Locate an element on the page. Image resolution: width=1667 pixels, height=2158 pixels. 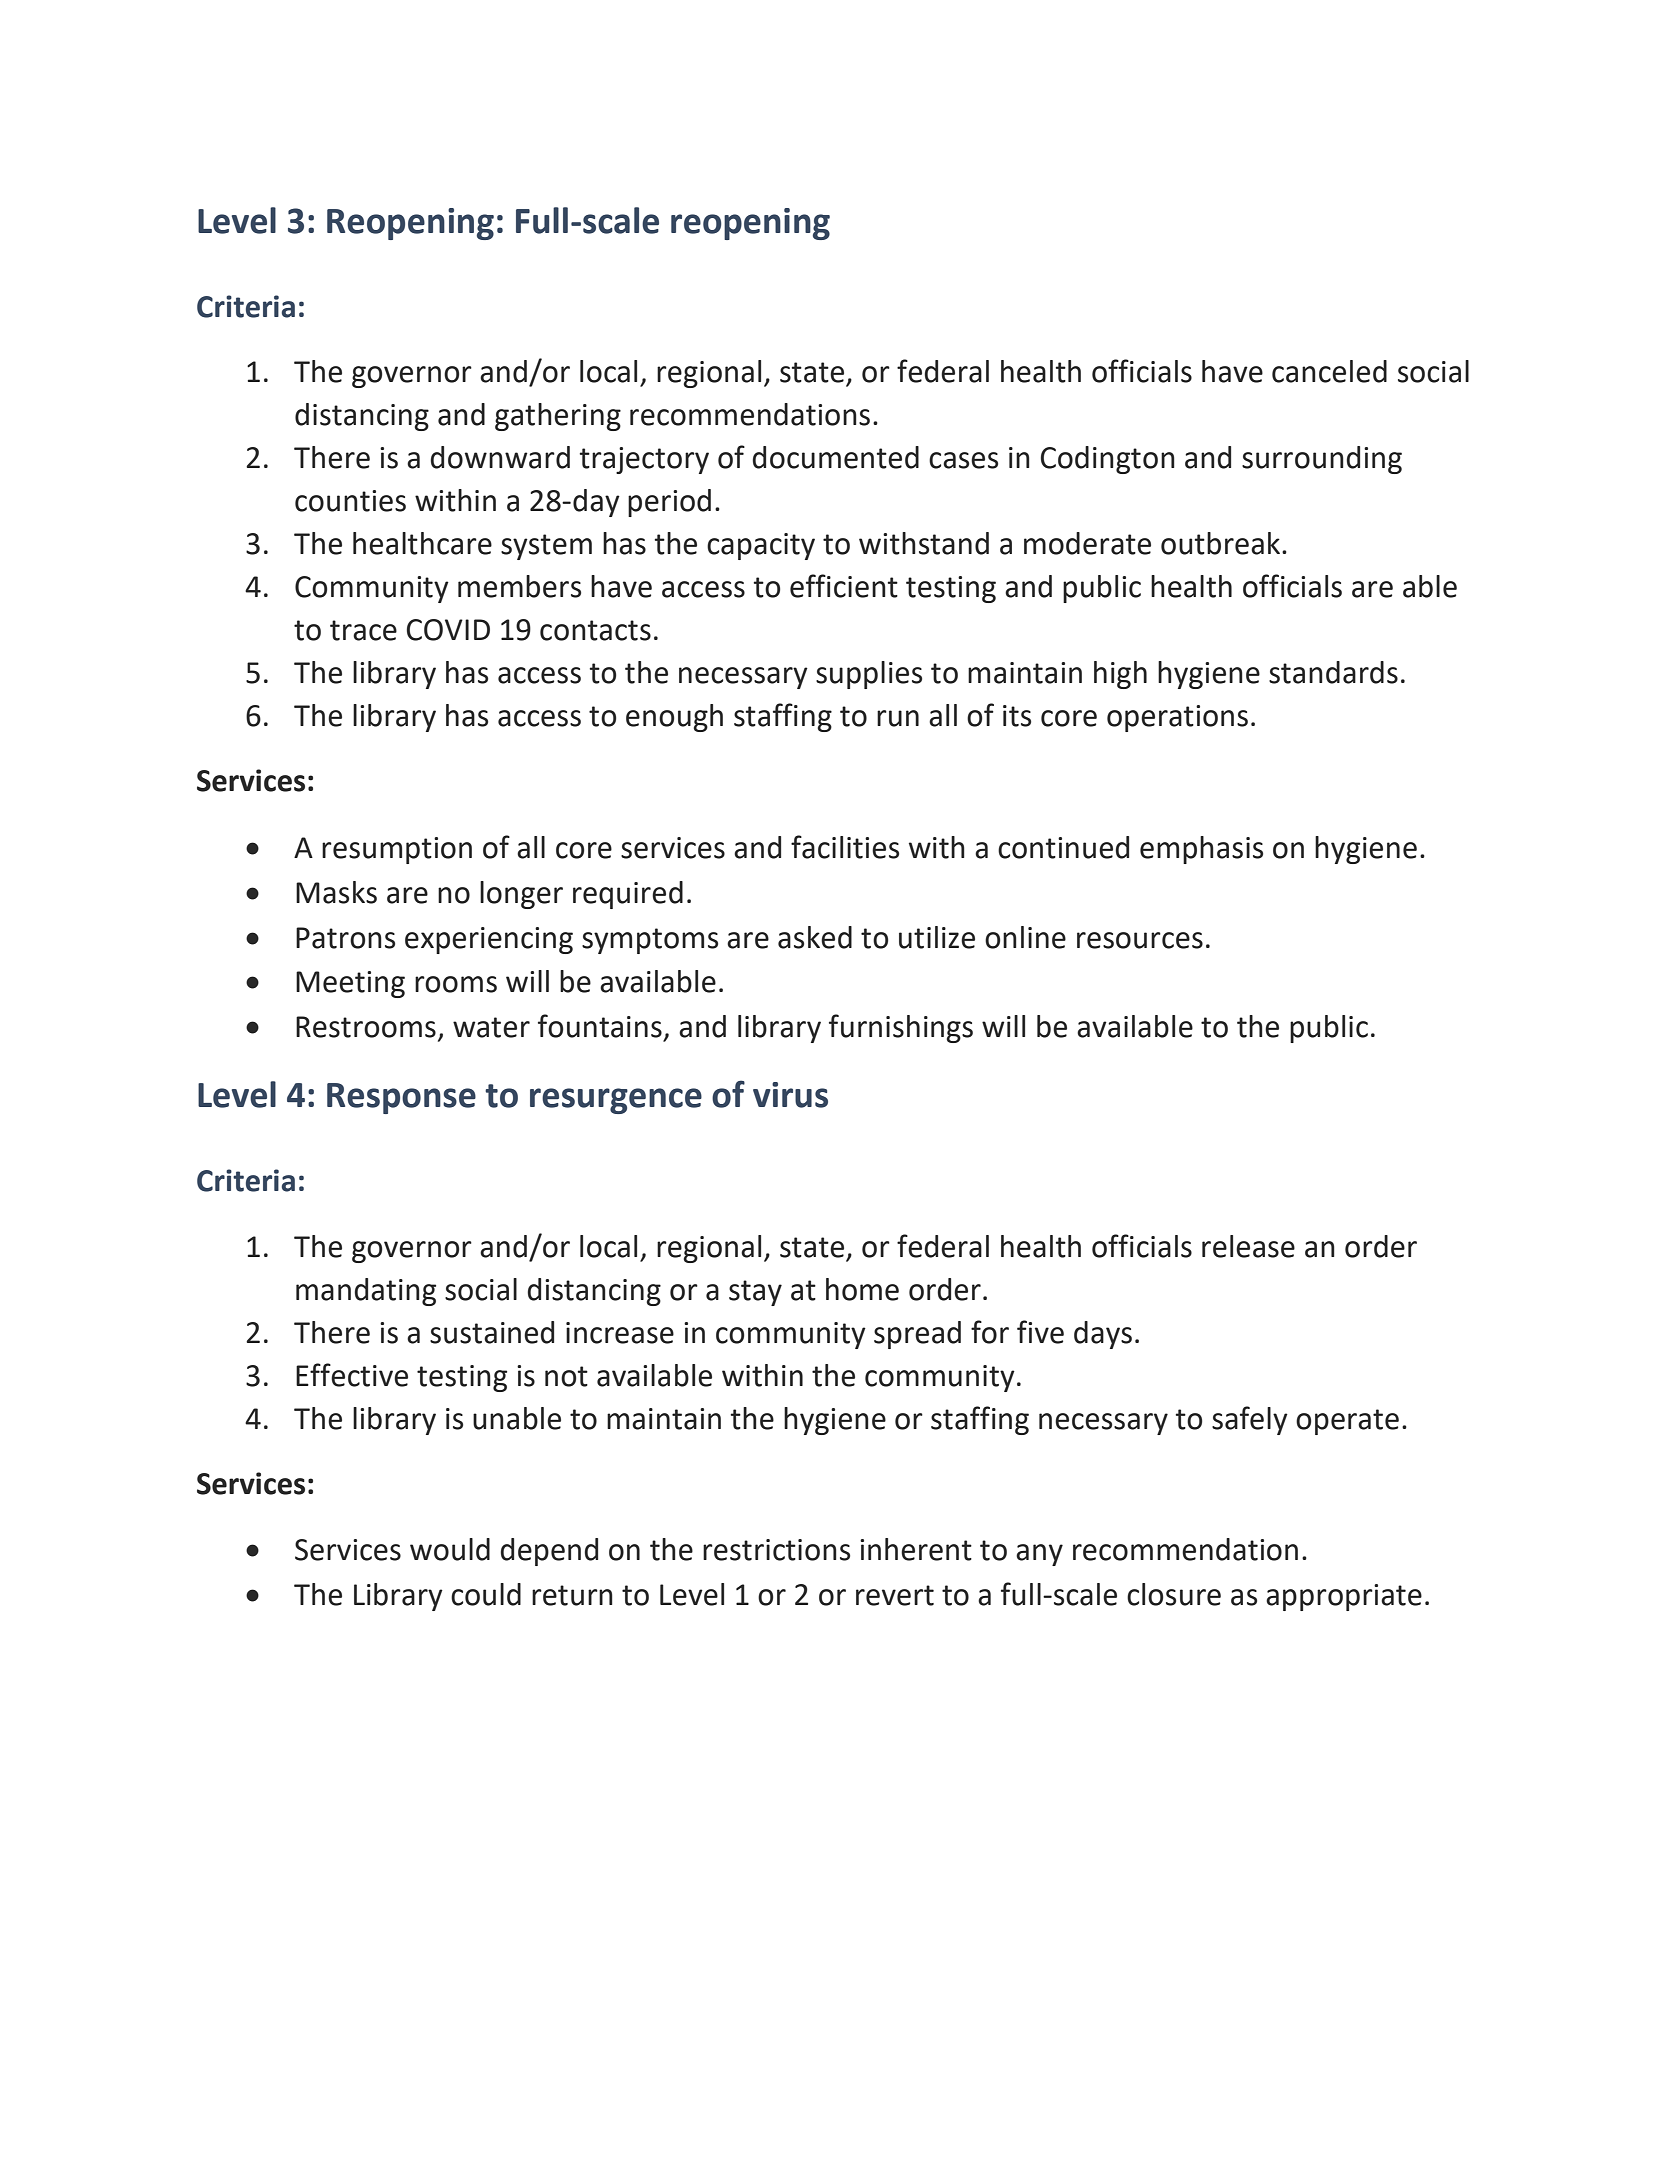
canceled is located at coordinates (1329, 371).
